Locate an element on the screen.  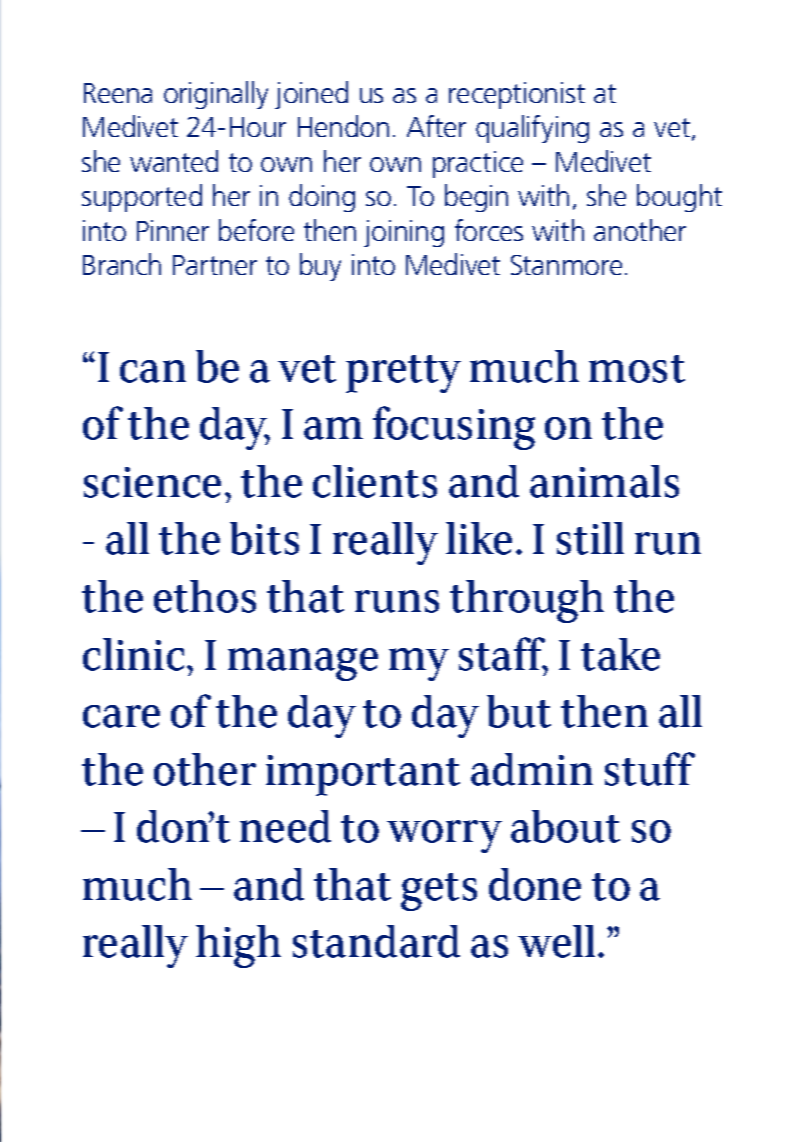
runs is located at coordinates (397, 601).
